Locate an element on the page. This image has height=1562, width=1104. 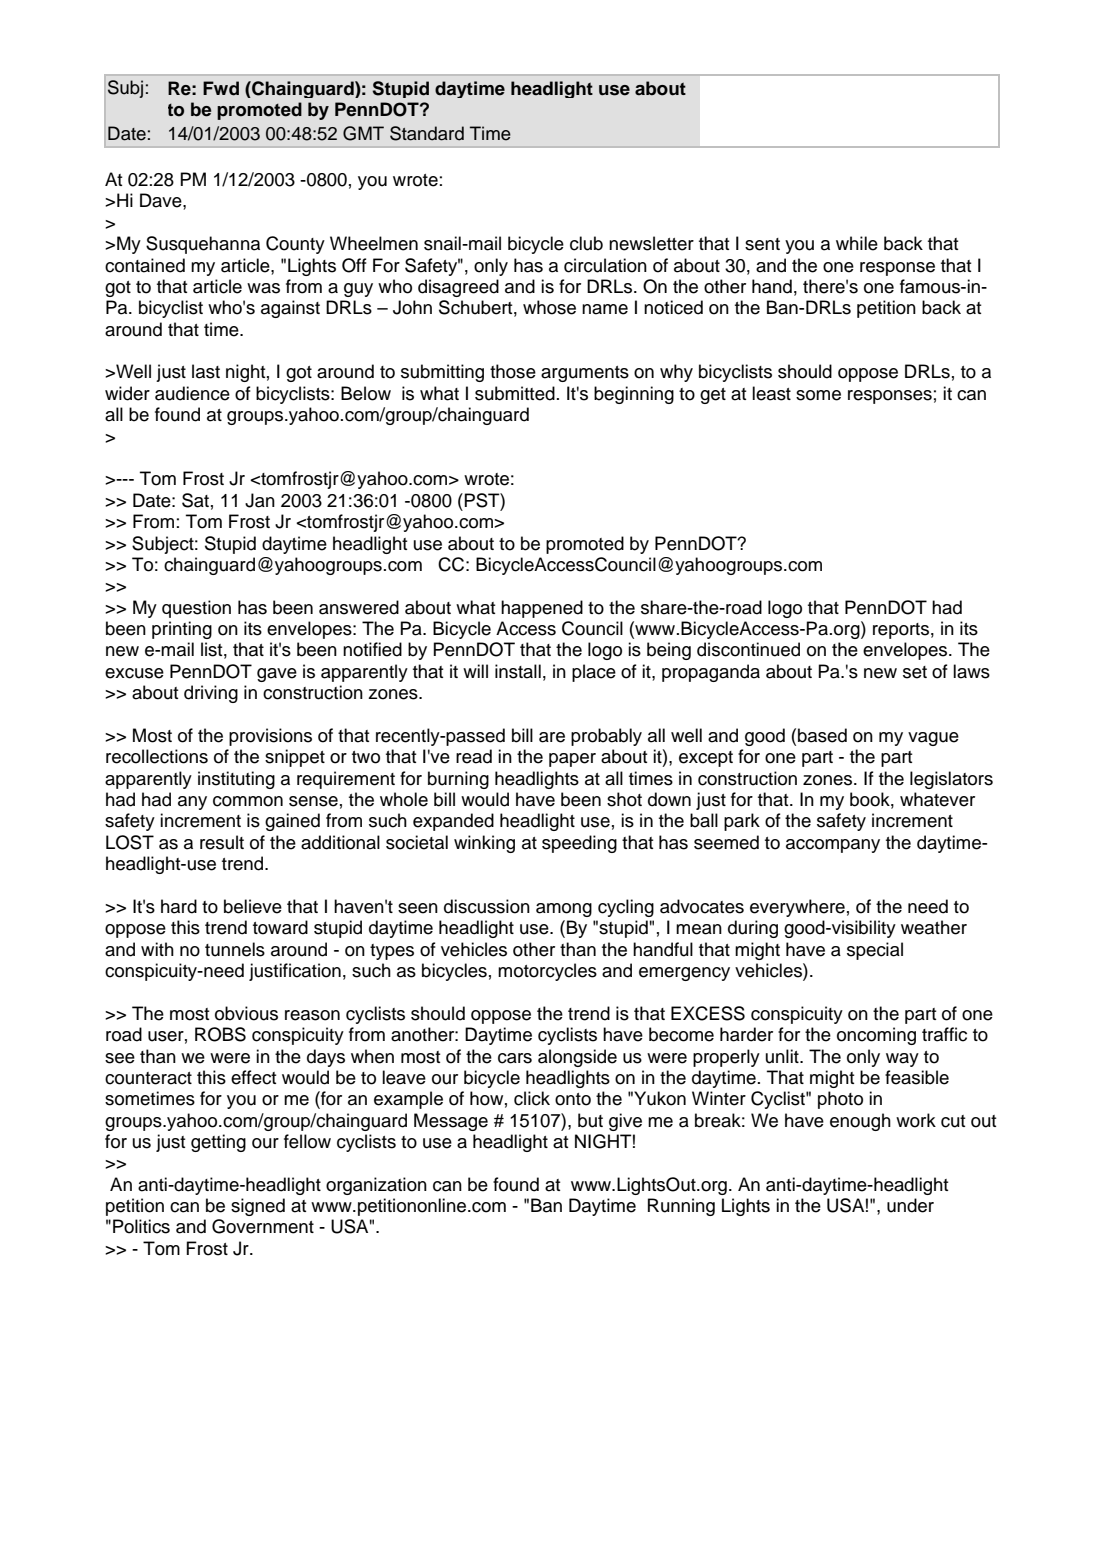
obvious is located at coordinates (246, 1013).
